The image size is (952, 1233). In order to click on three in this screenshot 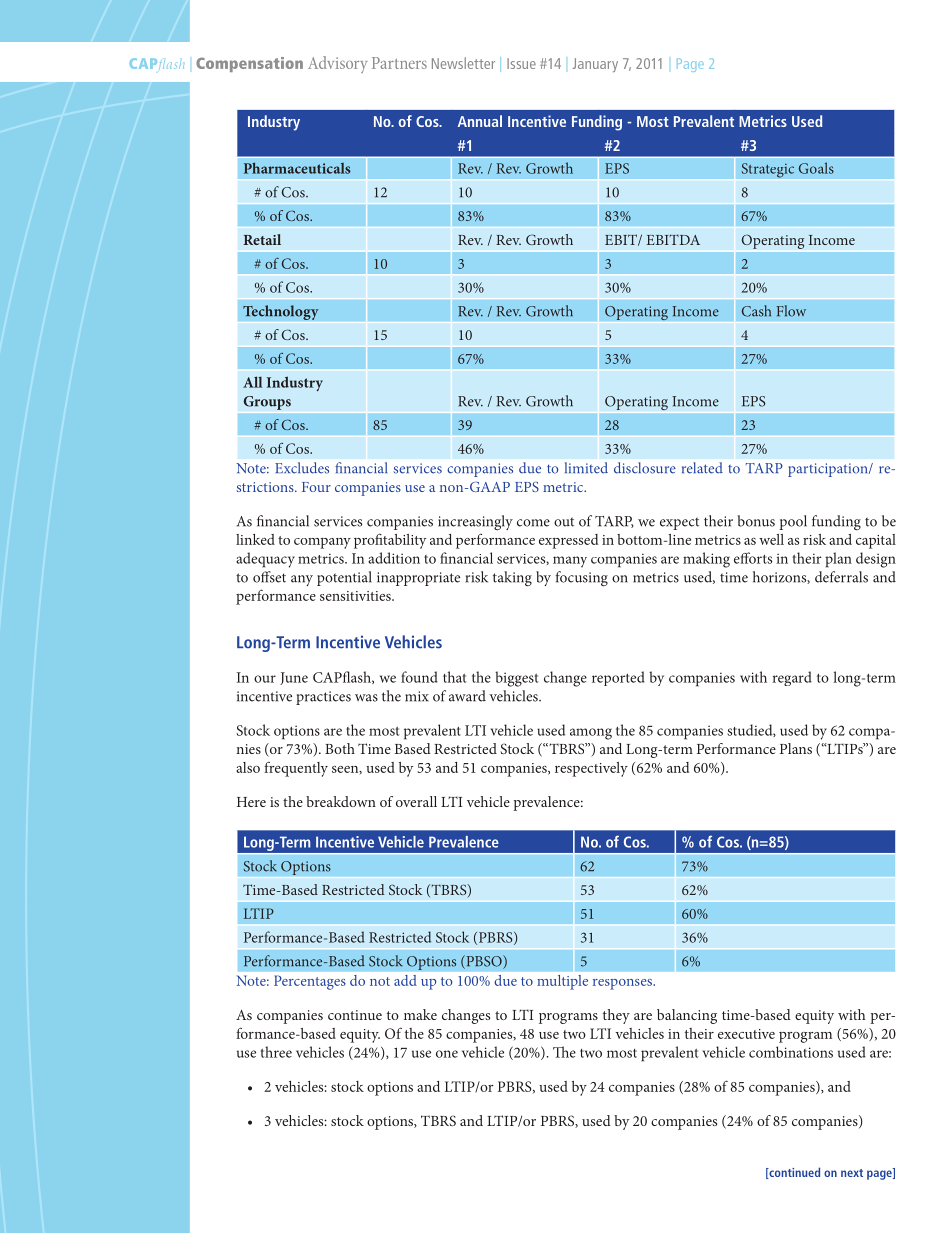, I will do `click(276, 1052)`.
